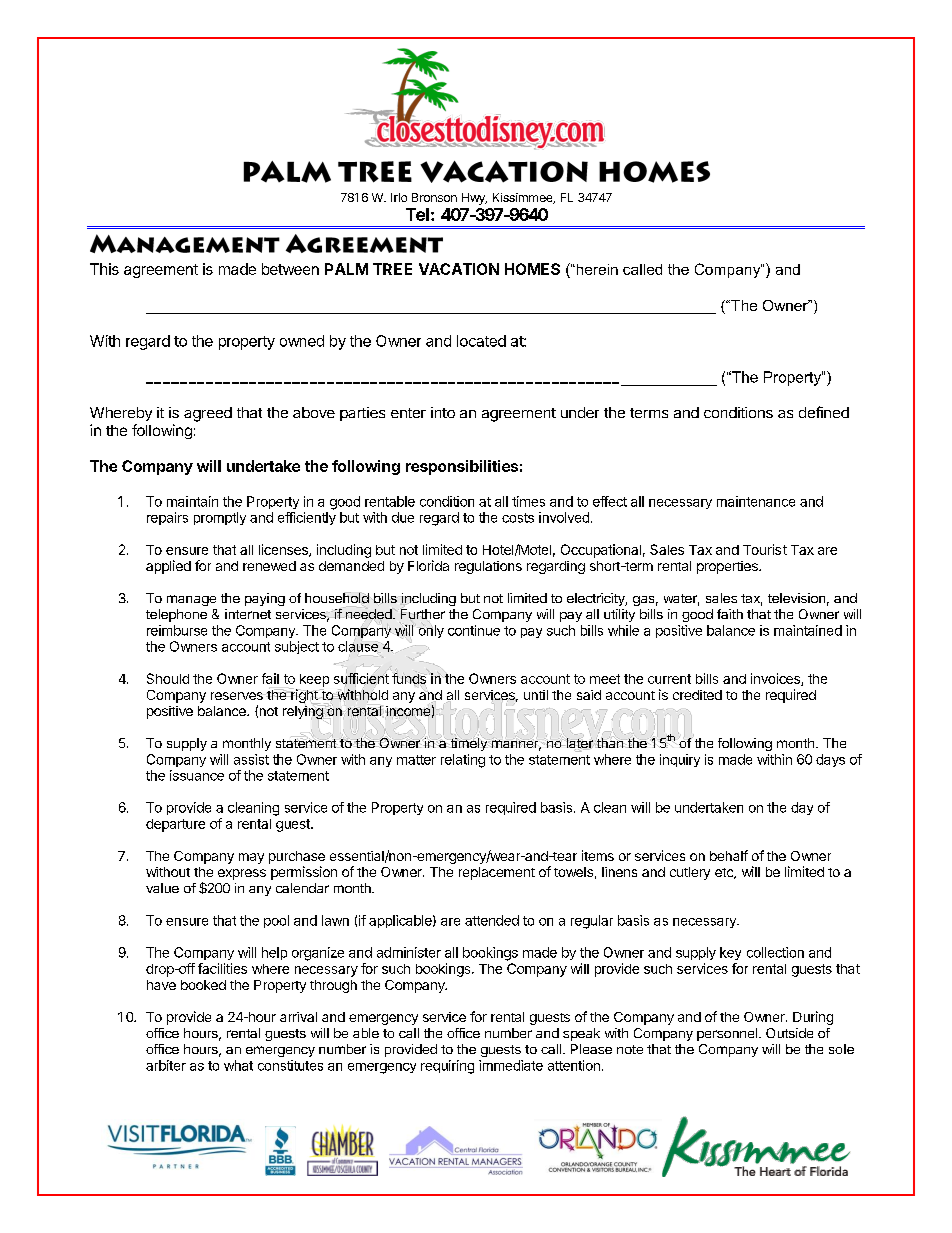  What do you see at coordinates (474, 199) in the page?
I see `Hwy` at bounding box center [474, 199].
